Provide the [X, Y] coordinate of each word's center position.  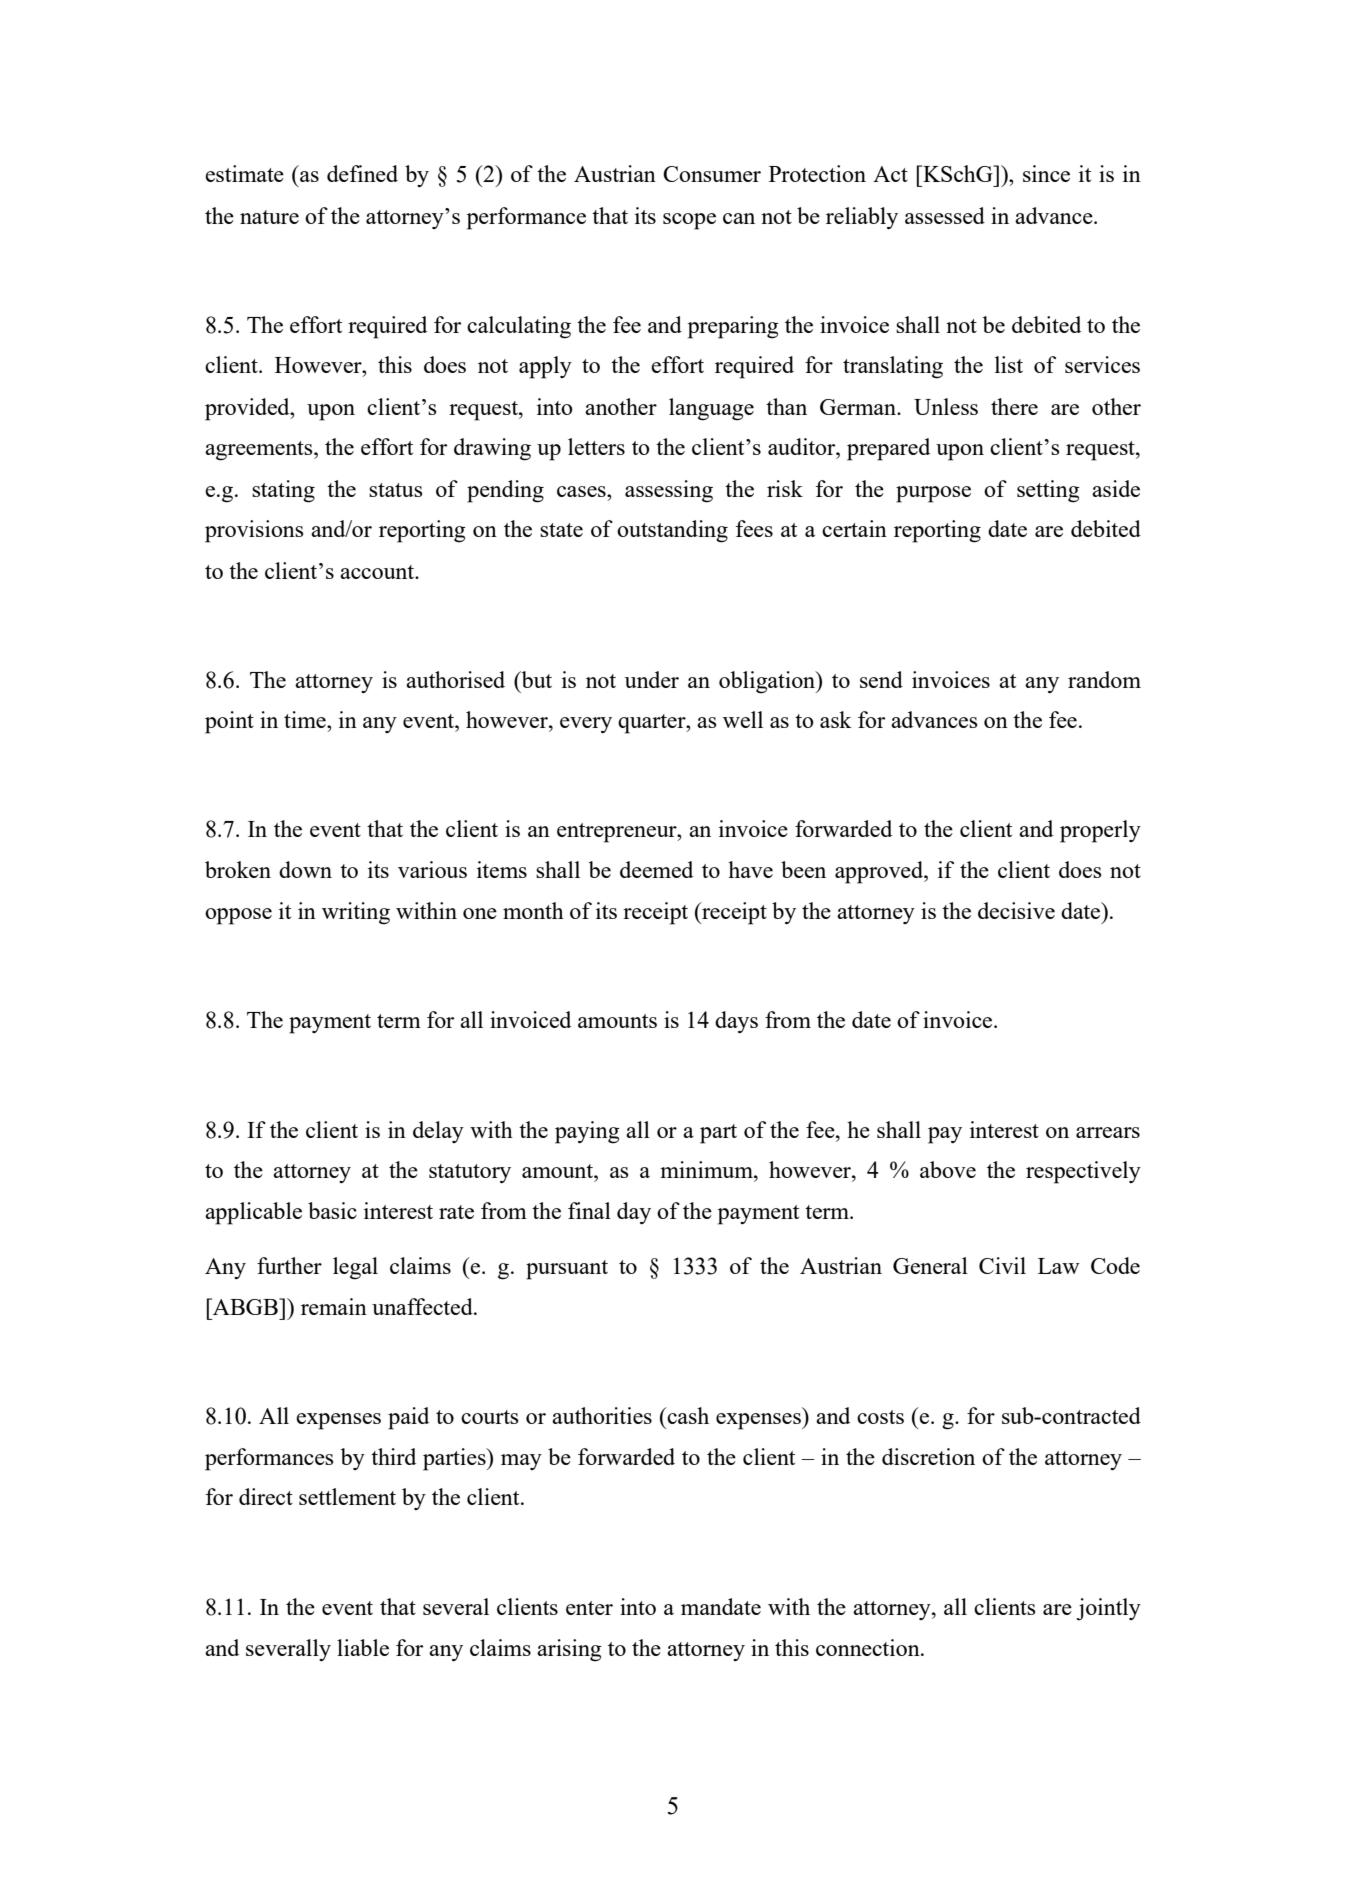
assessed [945, 215]
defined [362, 173]
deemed [656, 869]
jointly [1109, 1609]
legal [355, 1268]
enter [589, 1608]
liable [363, 1647]
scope [689, 221]
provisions [254, 531]
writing [356, 913]
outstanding [672, 531]
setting [1048, 491]
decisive [1016, 910]
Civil [1002, 1265]
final [589, 1210]
